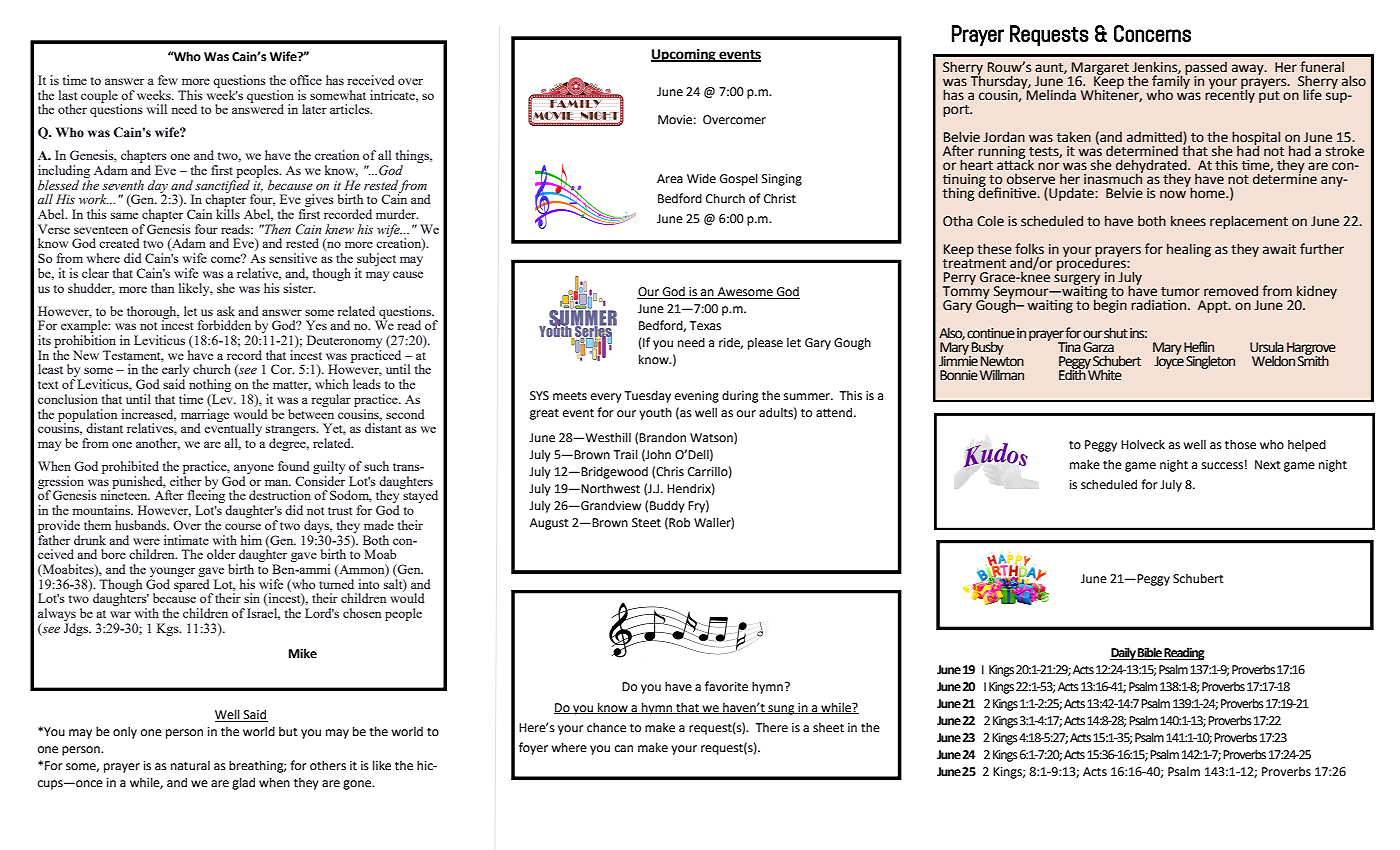 The height and width of the page is (850, 1400). I want to click on Joyce, so click(1169, 361).
